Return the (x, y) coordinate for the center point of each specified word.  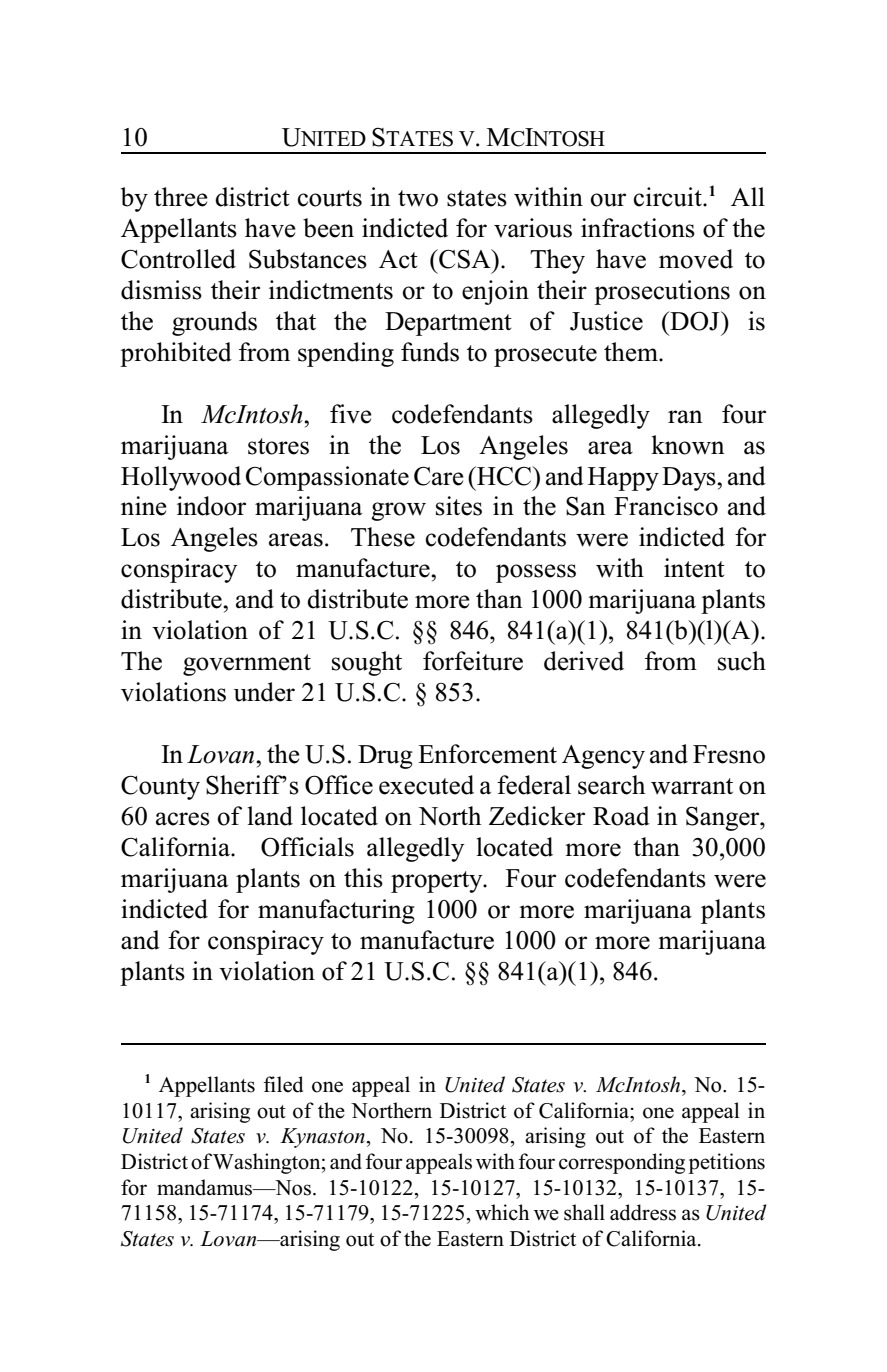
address (643, 1212)
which (502, 1212)
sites (459, 506)
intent (694, 568)
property (438, 882)
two (418, 198)
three (181, 197)
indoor (211, 506)
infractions (638, 228)
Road (621, 816)
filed (283, 1084)
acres (183, 819)
